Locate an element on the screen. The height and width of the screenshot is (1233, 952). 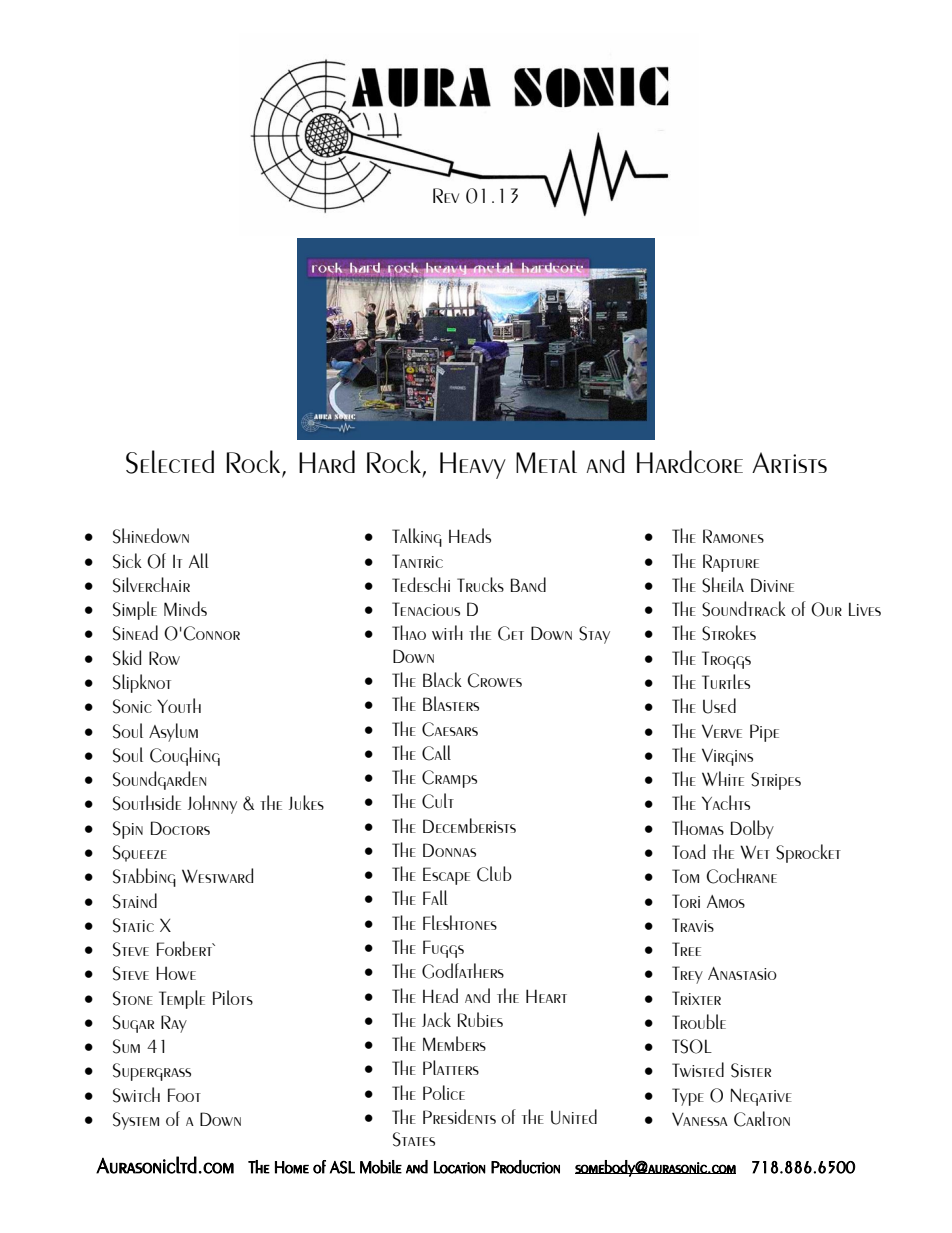
Presidents is located at coordinates (459, 1116).
